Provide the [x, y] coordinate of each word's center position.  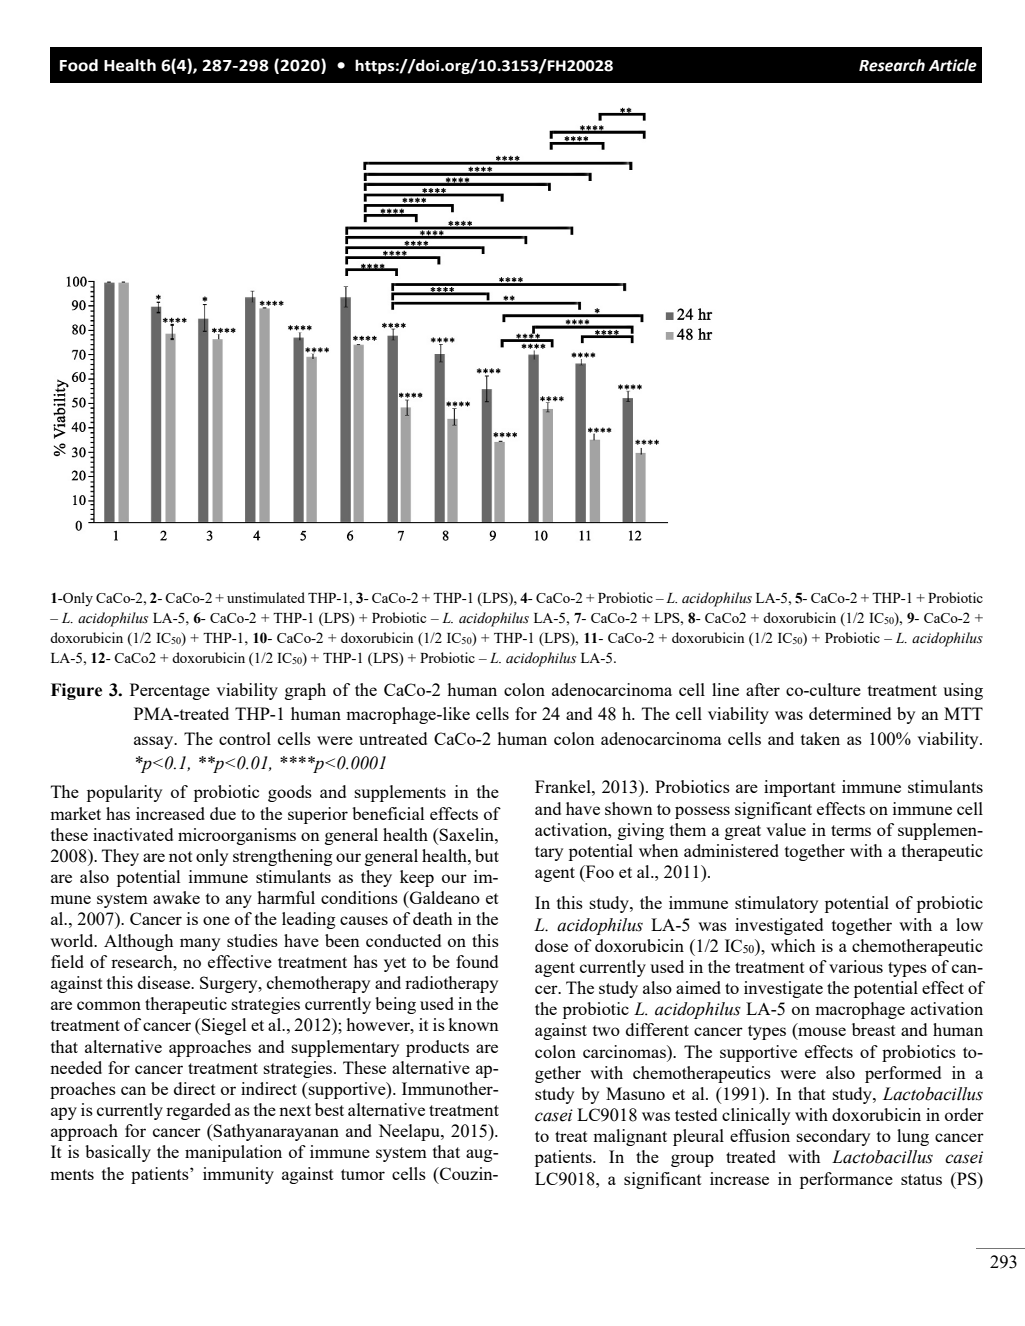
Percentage [170, 691]
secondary [833, 1137]
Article [952, 65]
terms [851, 830]
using [963, 691]
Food [79, 65]
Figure [76, 691]
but [487, 855]
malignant [630, 1137]
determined [850, 713]
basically [118, 1153]
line [725, 689]
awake [176, 897]
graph [305, 691]
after [763, 689]
